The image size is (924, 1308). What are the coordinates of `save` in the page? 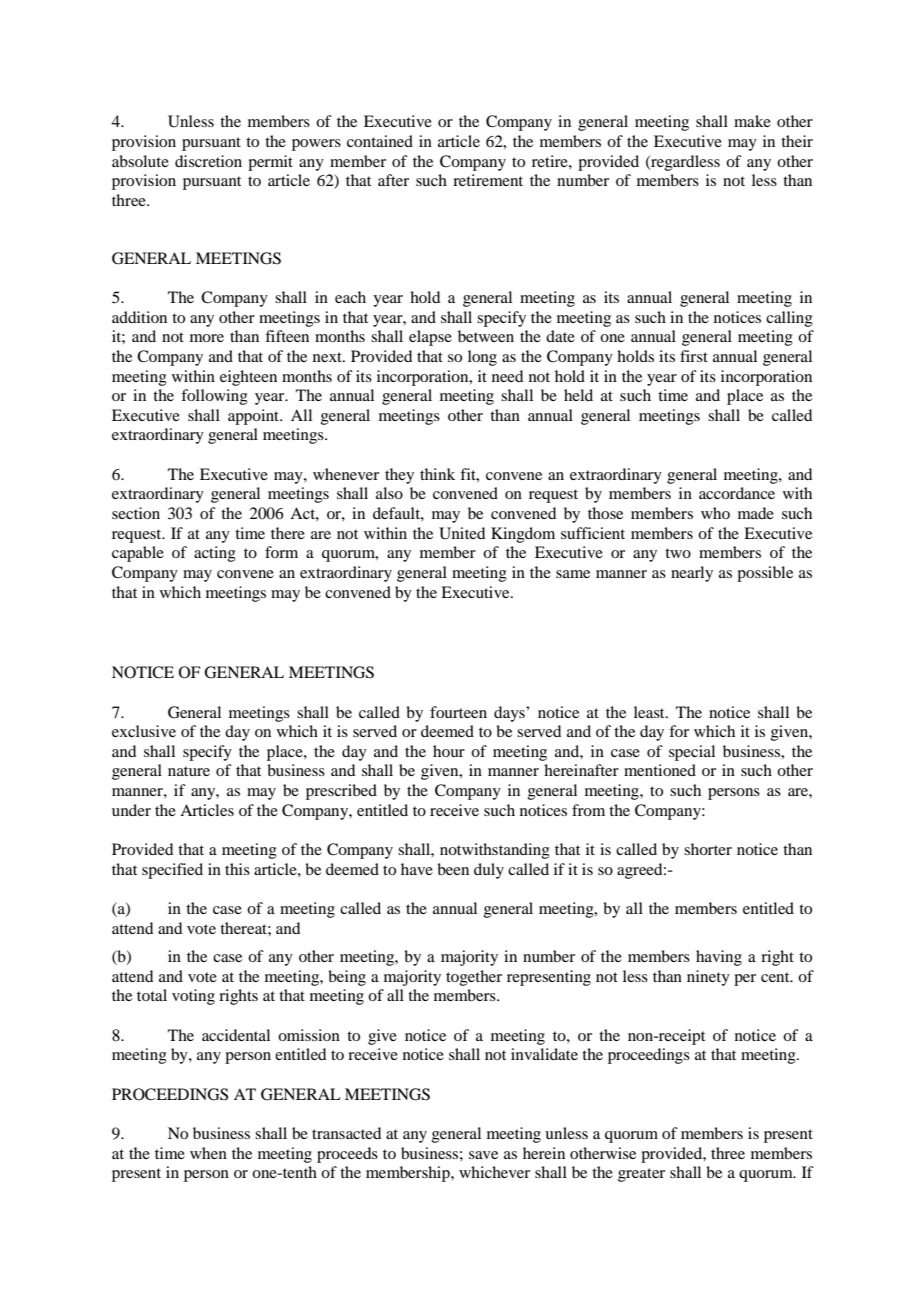 It's located at (483, 1155).
